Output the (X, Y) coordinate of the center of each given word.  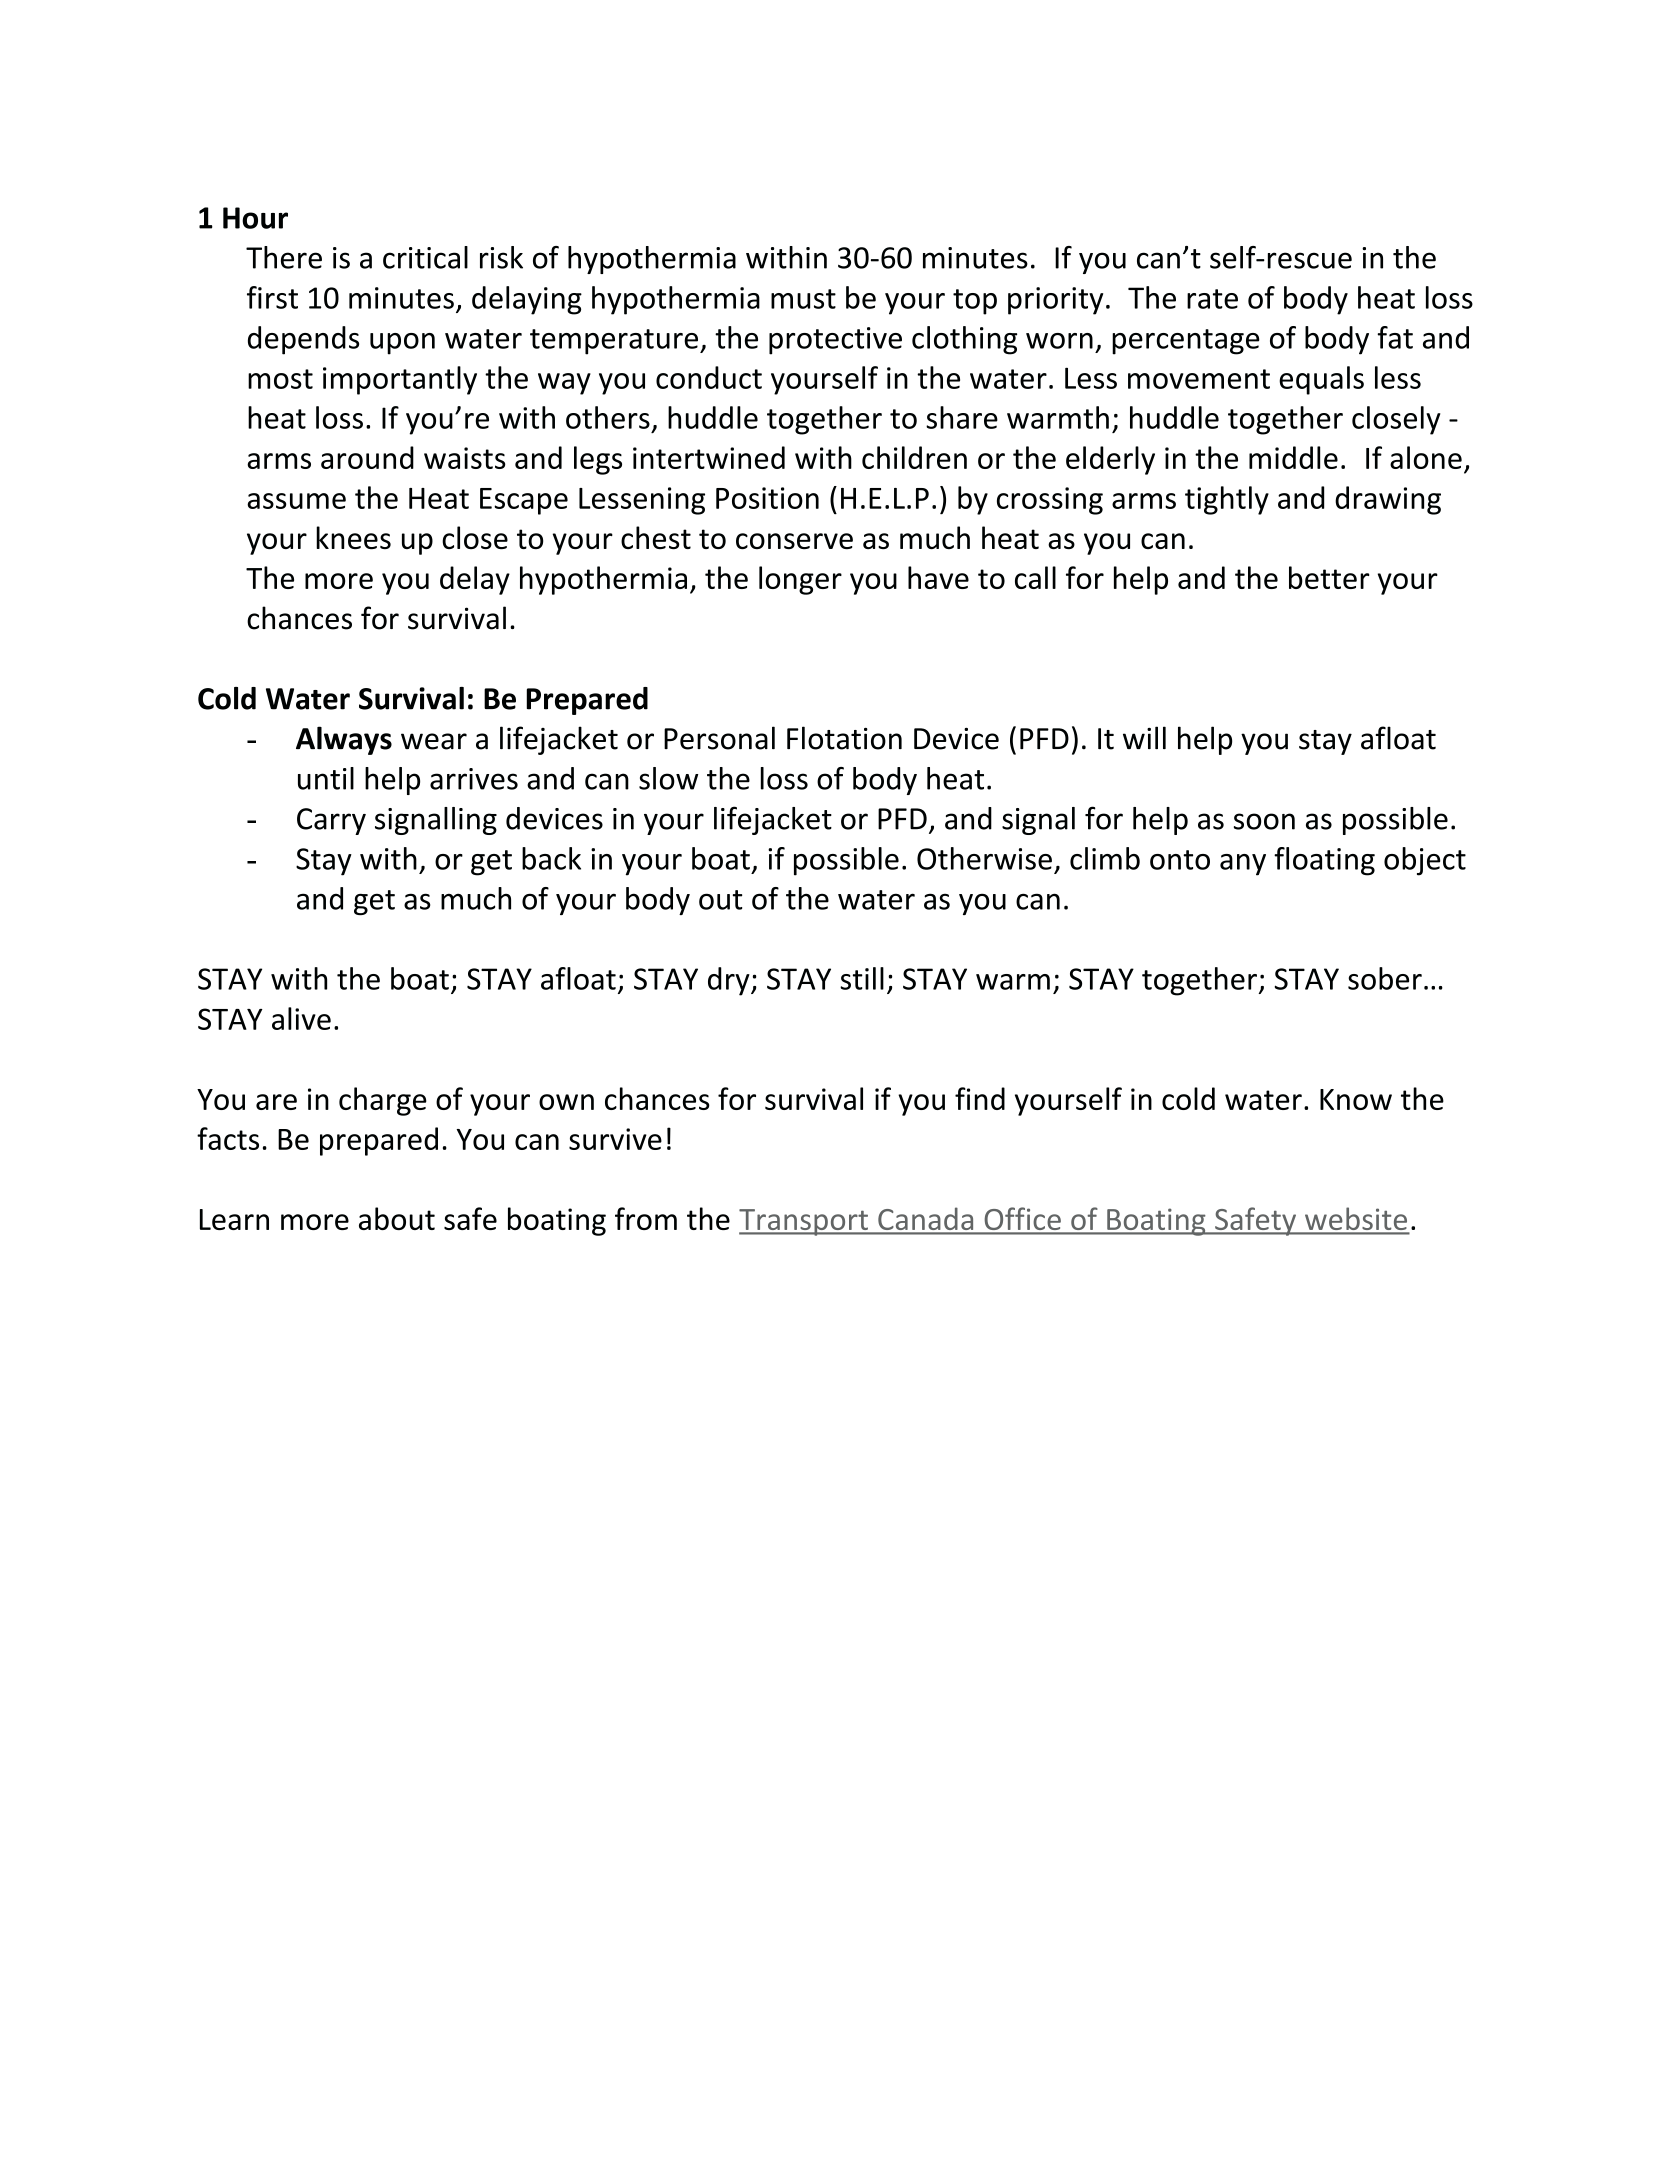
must (803, 299)
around (367, 457)
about (397, 1218)
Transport (804, 1222)
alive (301, 1018)
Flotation (844, 738)
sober (1385, 978)
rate (1212, 299)
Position (767, 498)
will (1144, 737)
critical (425, 257)
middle (1293, 457)
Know (1356, 1099)
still (862, 978)
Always (344, 740)
